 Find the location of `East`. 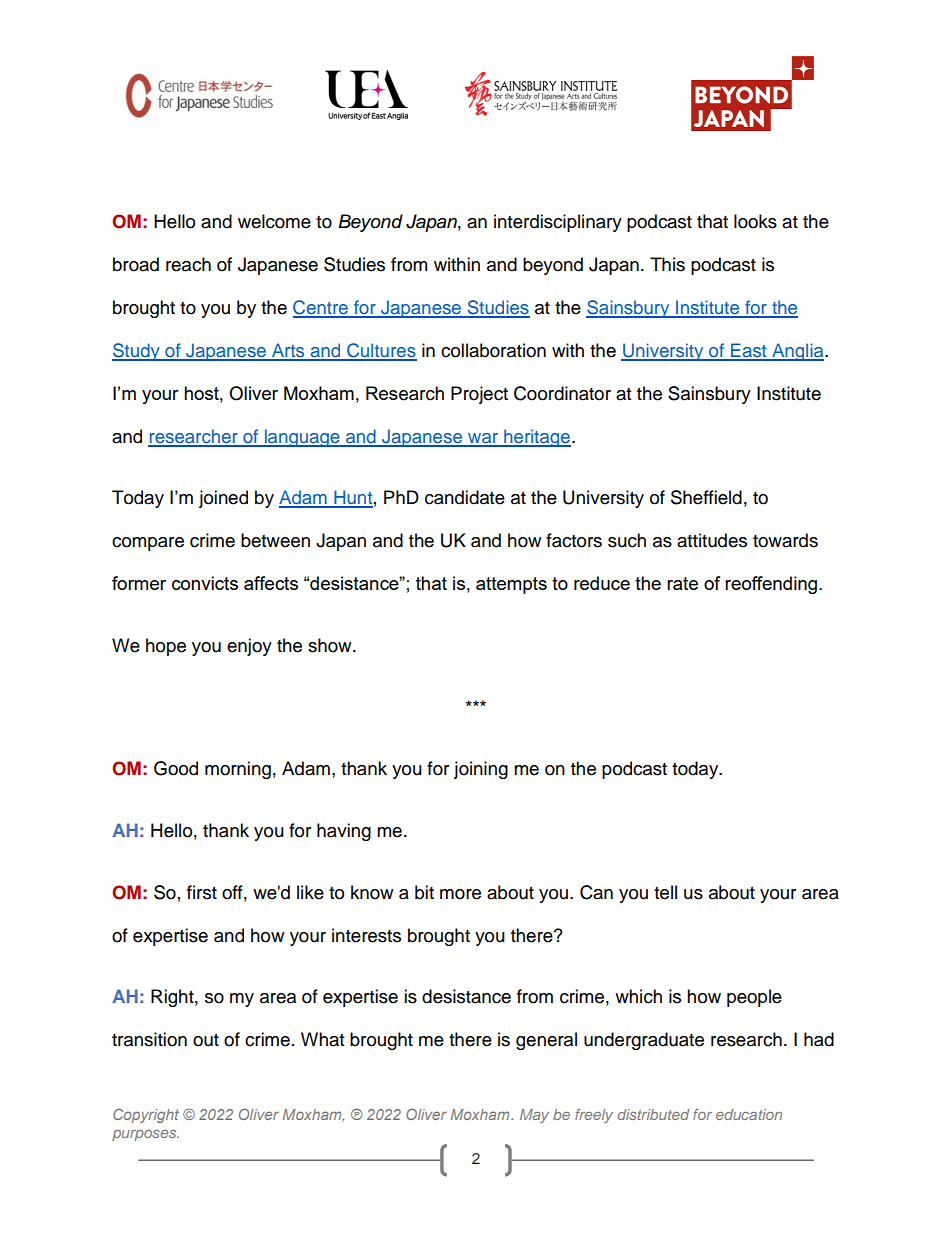

East is located at coordinates (749, 351).
